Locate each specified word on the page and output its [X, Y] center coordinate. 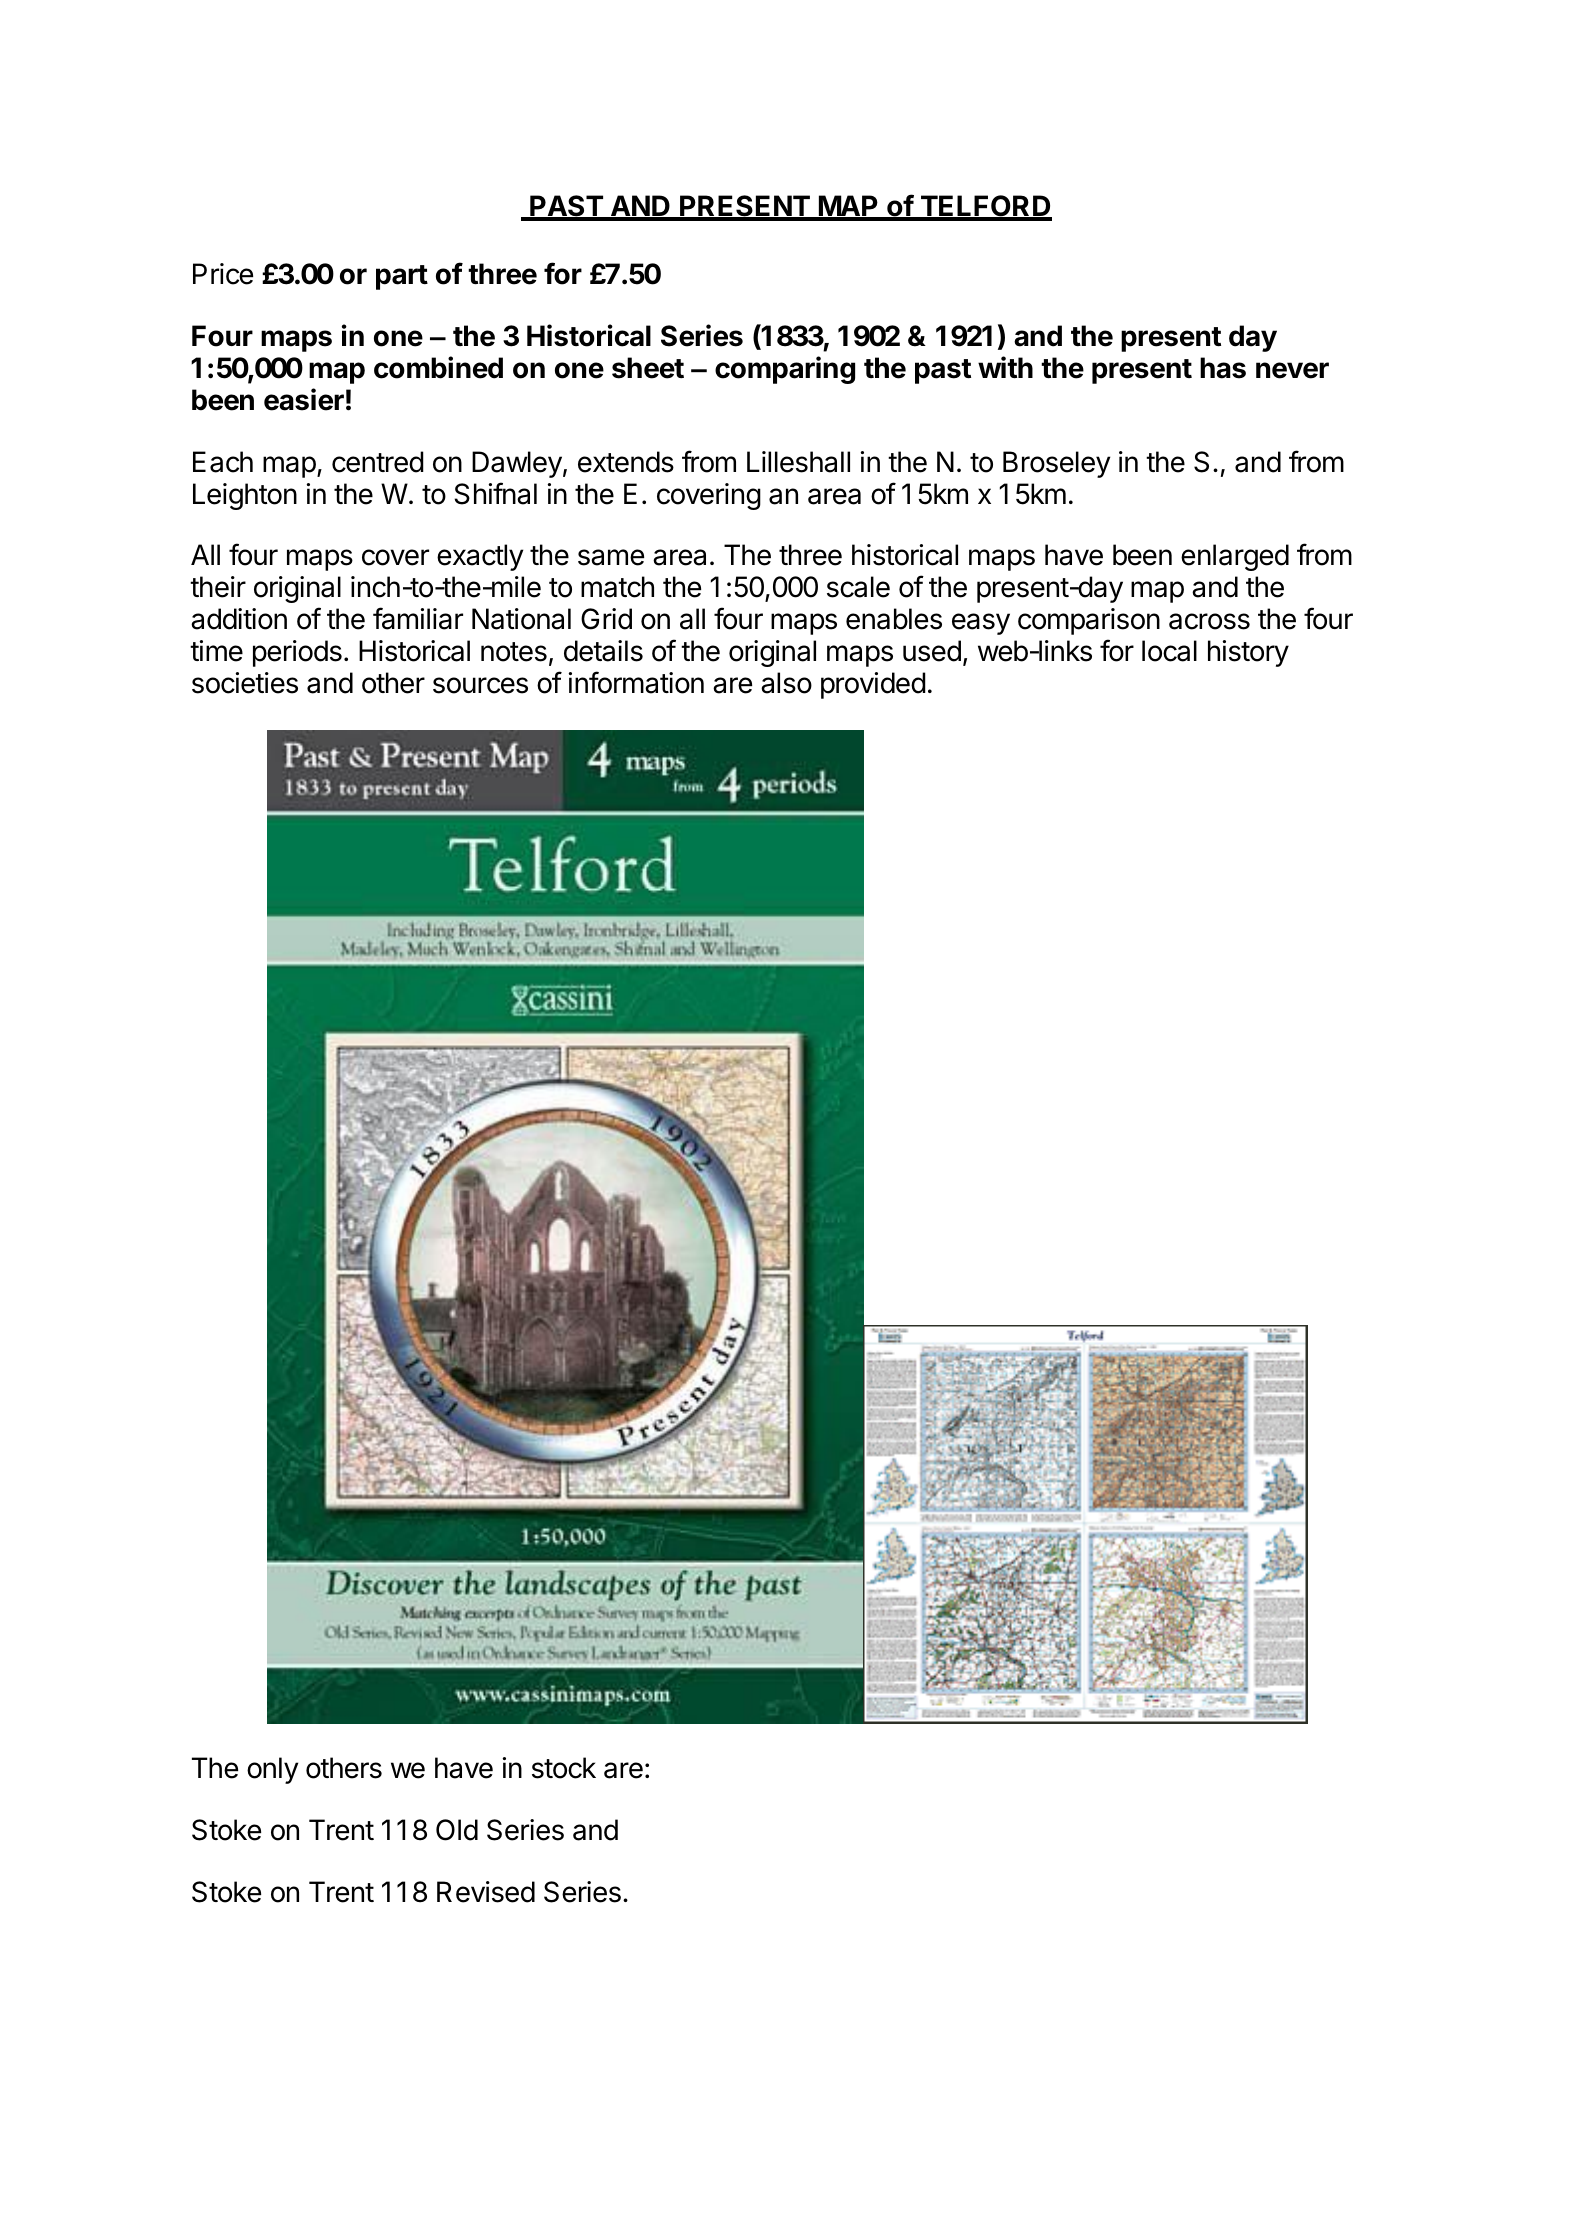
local [1169, 651]
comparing [785, 370]
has [1223, 368]
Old [457, 1830]
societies [245, 683]
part [402, 277]
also [786, 683]
